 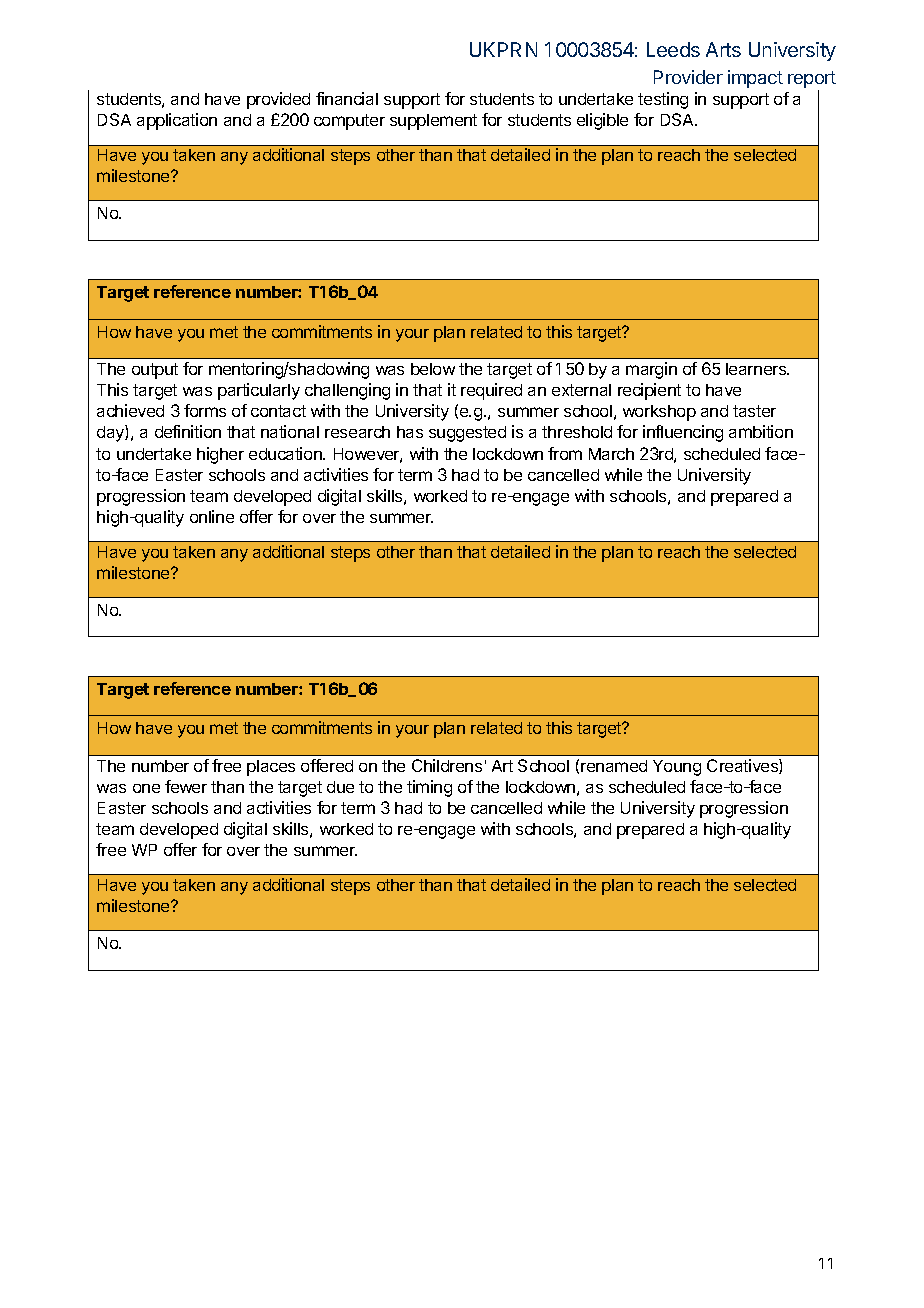 I want to click on fewer, so click(x=186, y=786).
